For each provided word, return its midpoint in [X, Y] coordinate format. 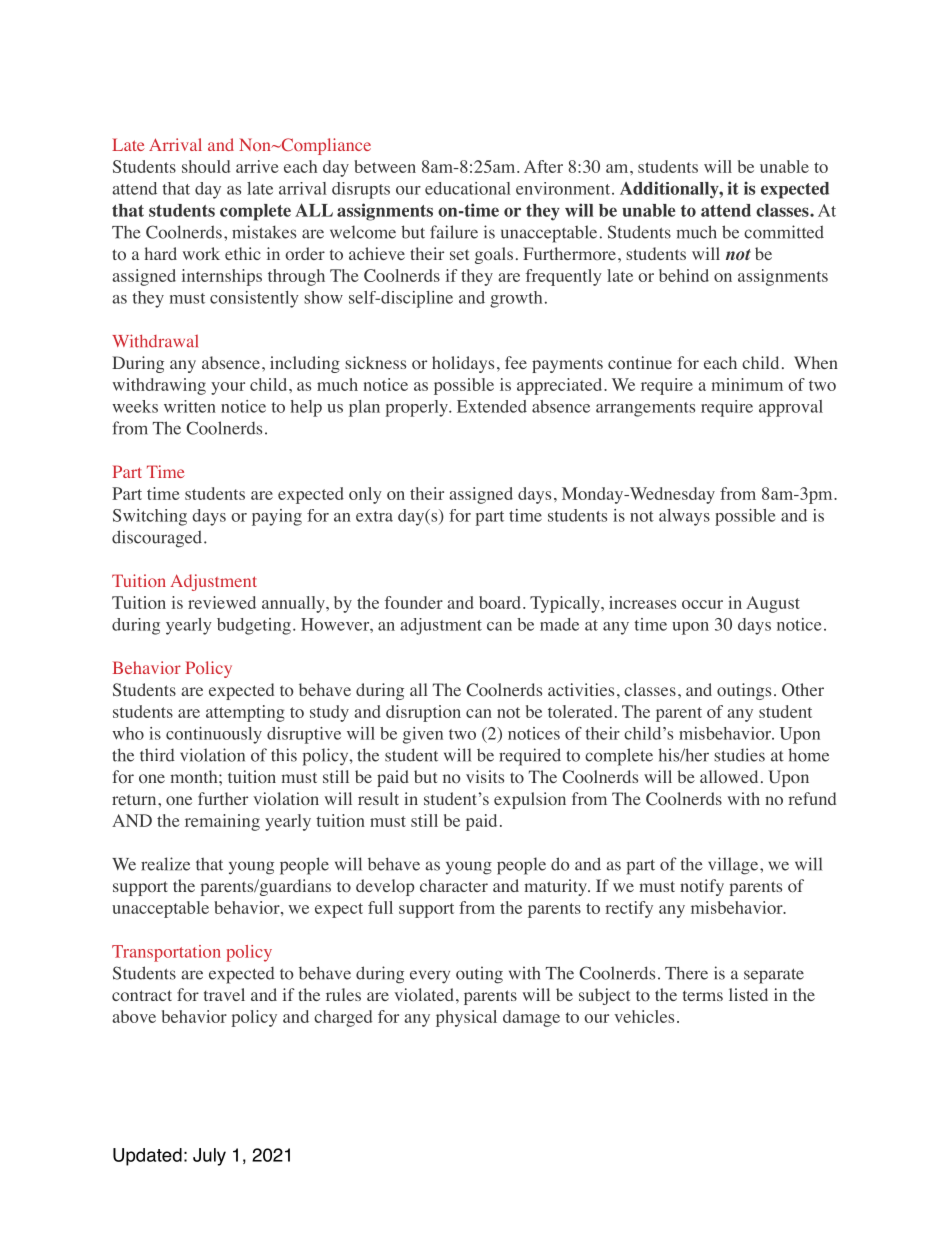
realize [165, 864]
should [206, 166]
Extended [492, 406]
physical [466, 1018]
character [454, 885]
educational [468, 188]
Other [803, 689]
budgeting [254, 626]
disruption [423, 713]
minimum [747, 384]
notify [702, 887]
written [190, 406]
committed [784, 232]
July [209, 1157]
